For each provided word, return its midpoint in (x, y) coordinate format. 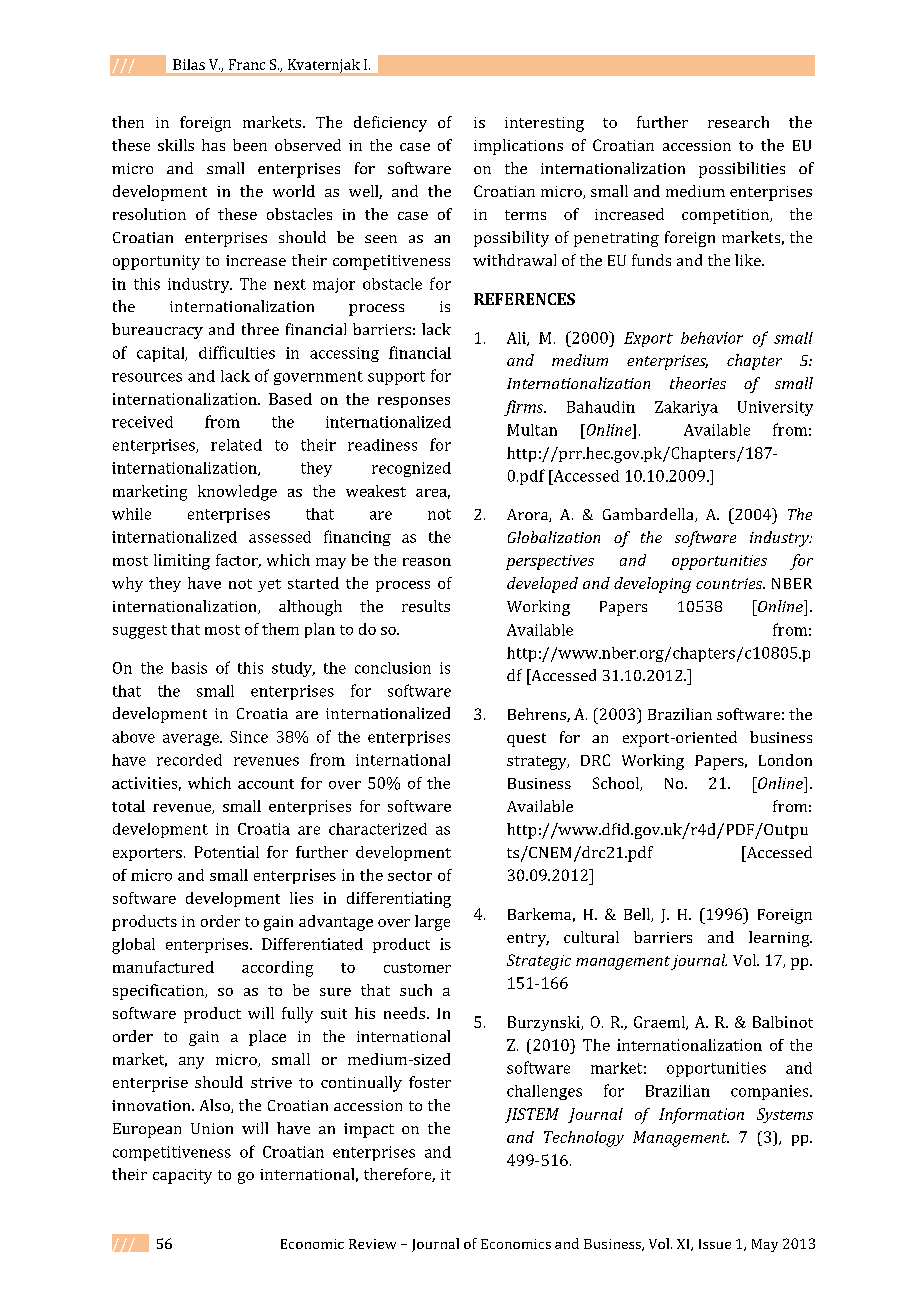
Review (372, 1244)
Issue (715, 1244)
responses (414, 402)
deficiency (390, 124)
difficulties (237, 352)
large (432, 923)
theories (698, 383)
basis (189, 668)
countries (730, 583)
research (738, 122)
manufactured (163, 967)
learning (780, 939)
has (213, 145)
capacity (182, 1176)
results (426, 606)
